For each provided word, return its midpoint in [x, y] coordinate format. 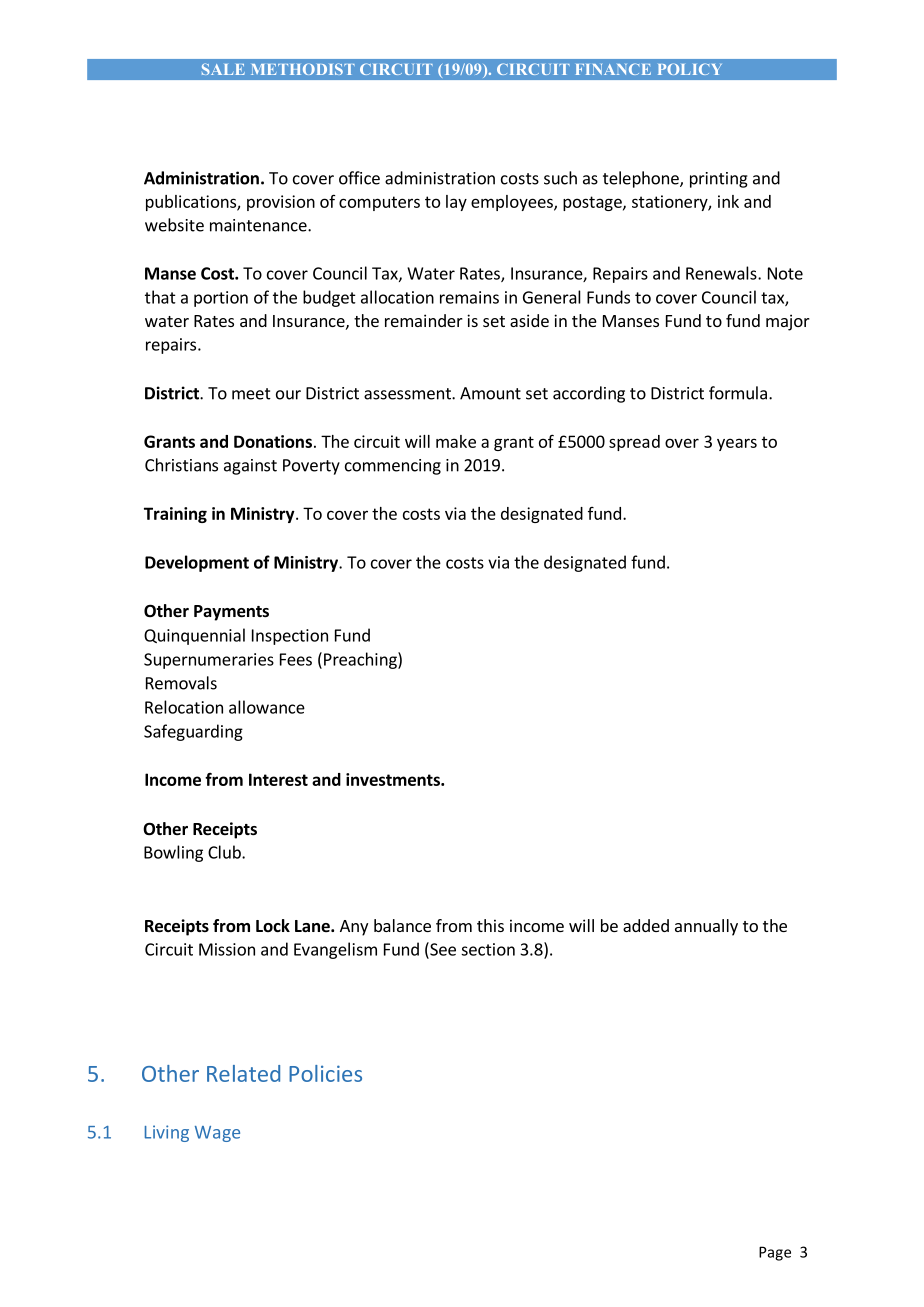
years [737, 444]
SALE [223, 69]
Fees [296, 659]
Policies [325, 1073]
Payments [231, 613]
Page [775, 1253]
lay [456, 203]
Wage [217, 1134]
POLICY [690, 69]
